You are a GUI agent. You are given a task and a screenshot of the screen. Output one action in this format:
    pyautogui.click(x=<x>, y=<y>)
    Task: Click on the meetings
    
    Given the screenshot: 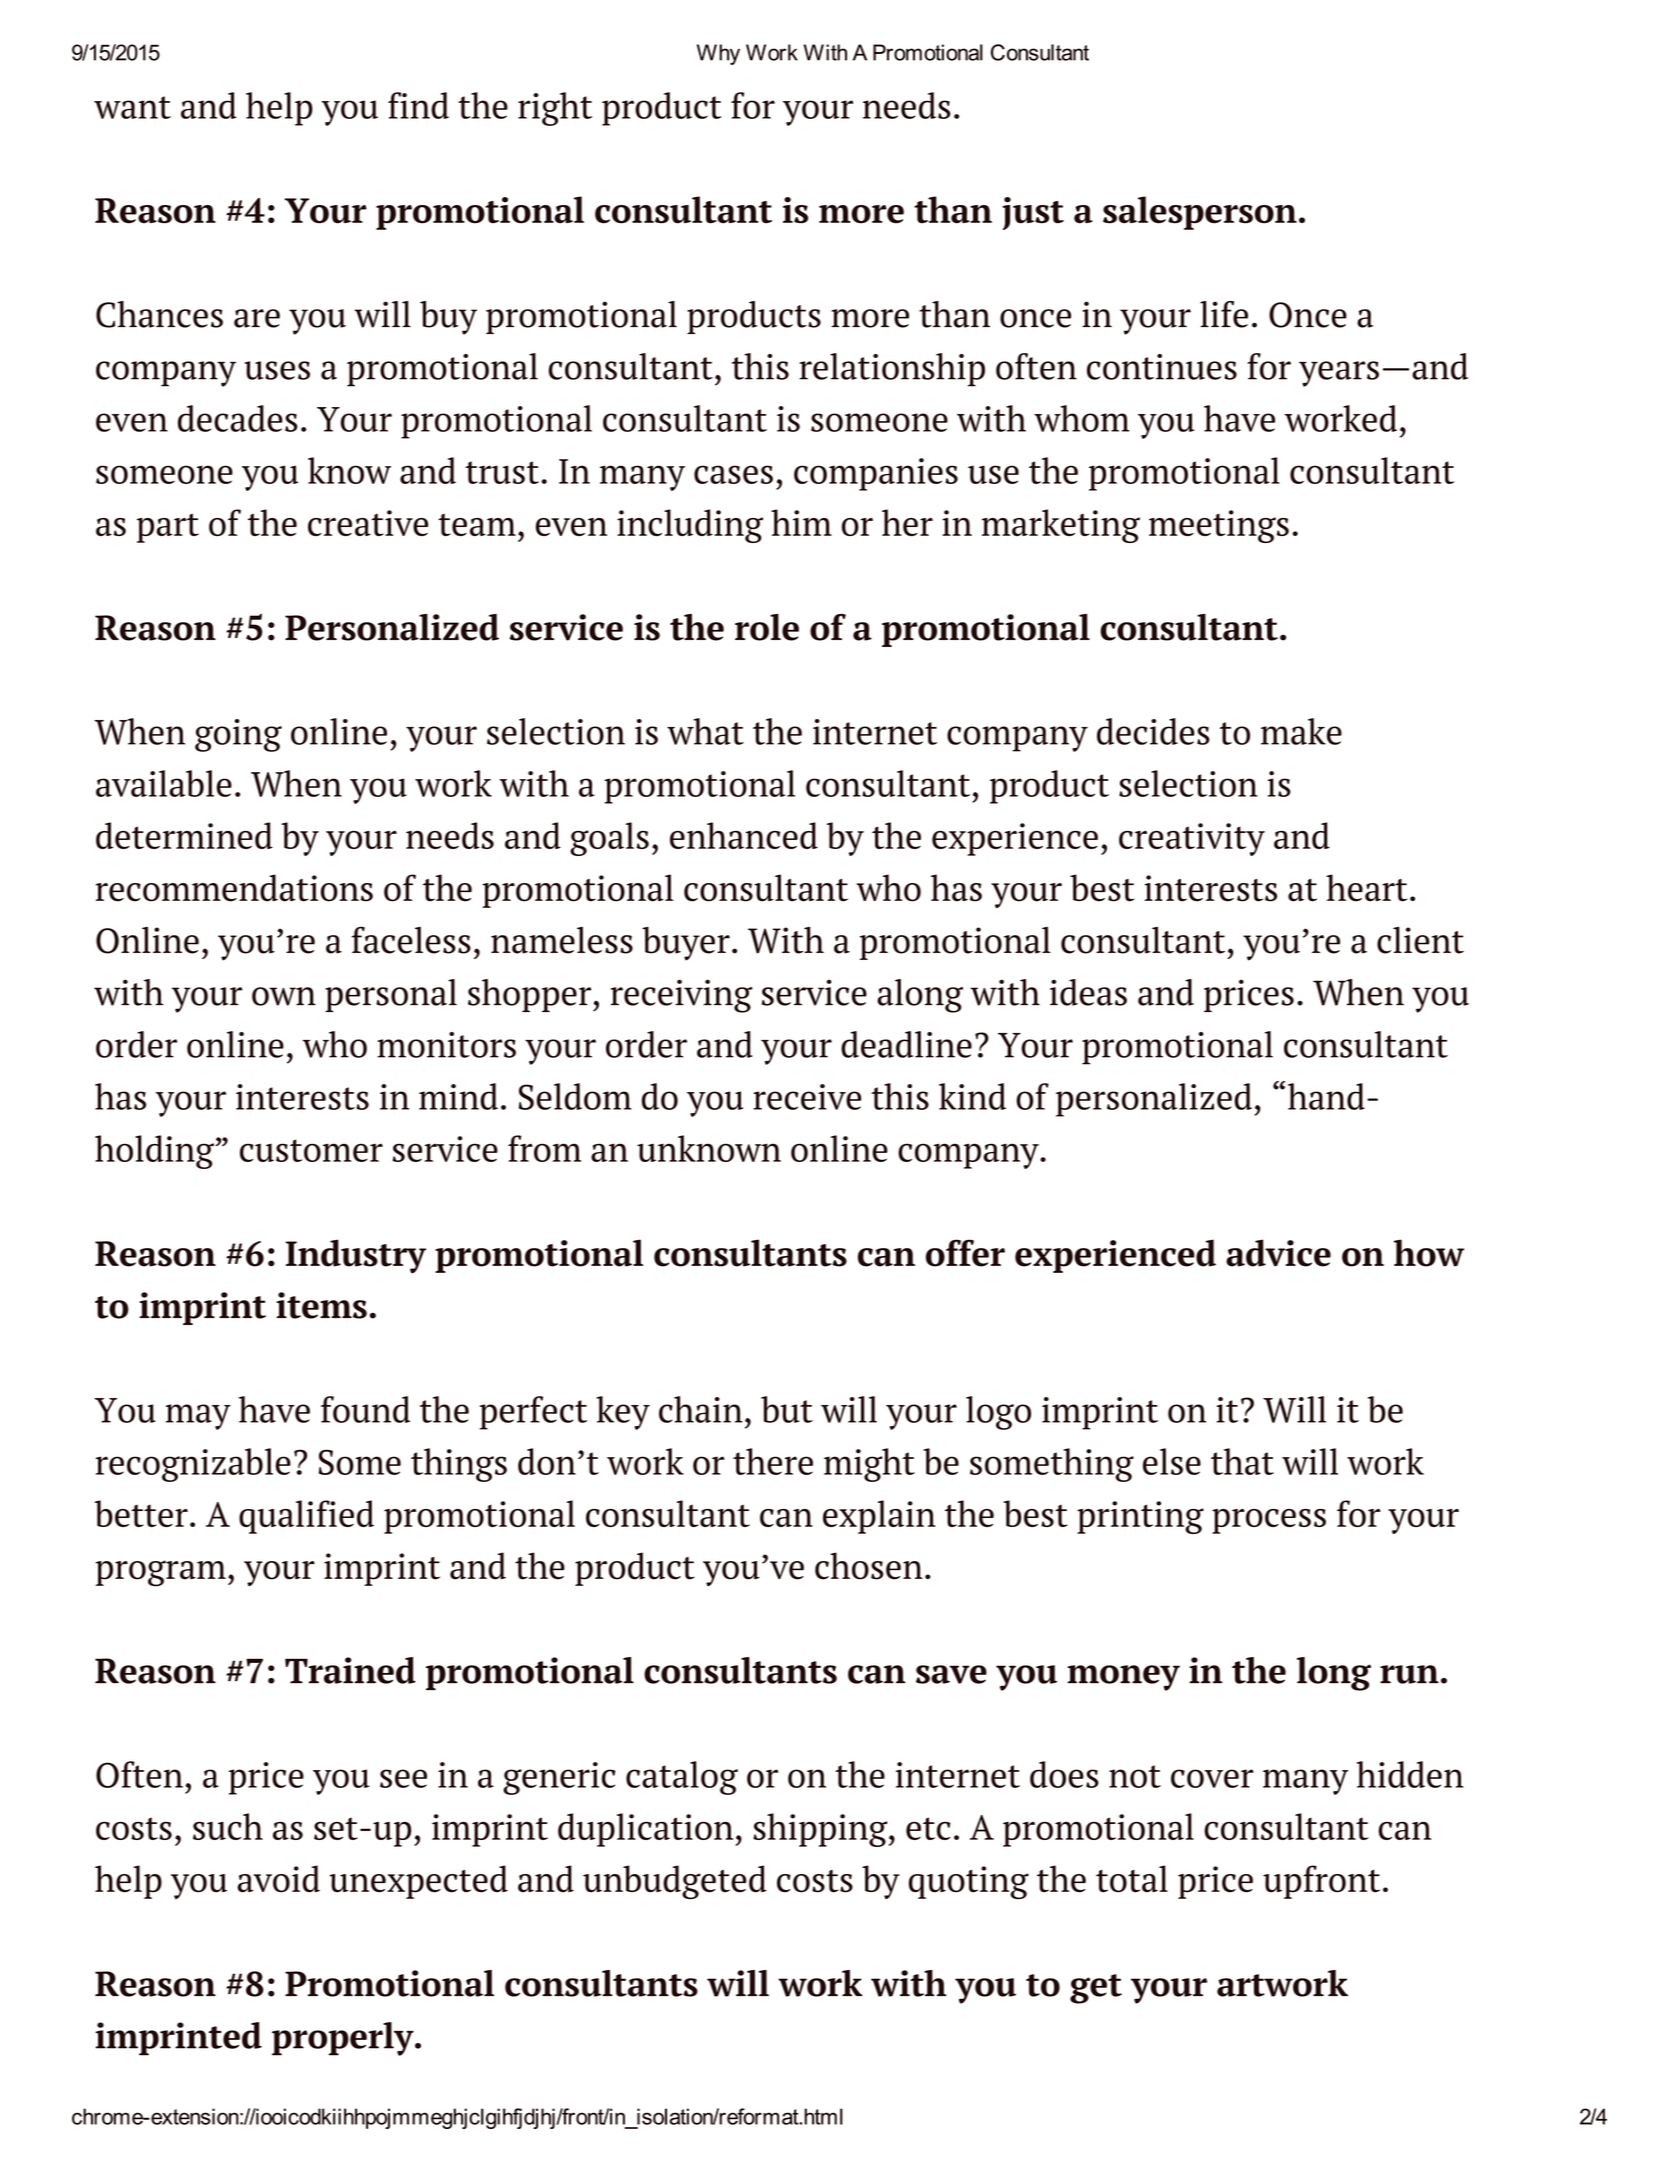 What is the action you would take?
    pyautogui.click(x=1219, y=526)
